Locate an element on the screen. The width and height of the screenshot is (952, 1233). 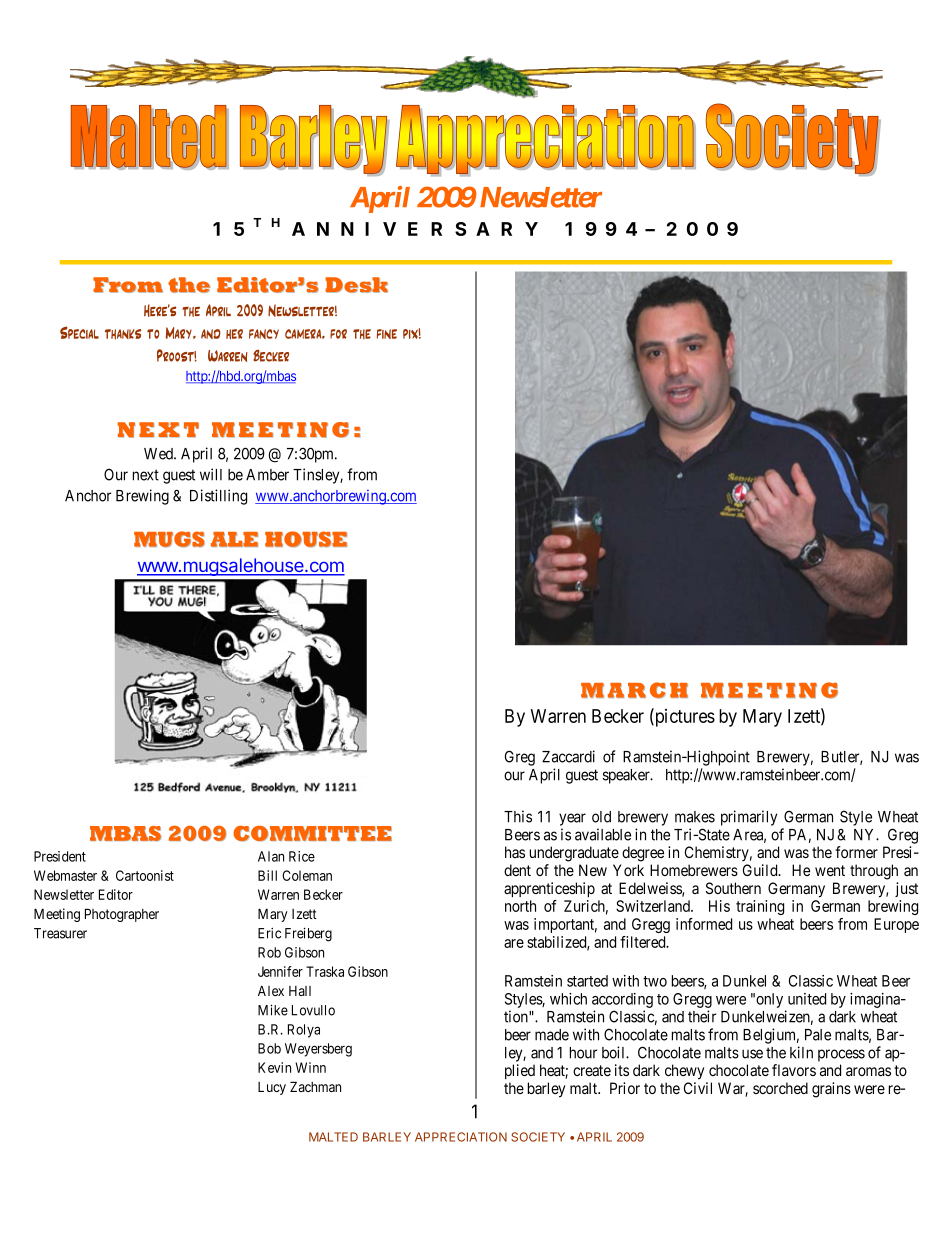
primarily is located at coordinates (749, 818).
